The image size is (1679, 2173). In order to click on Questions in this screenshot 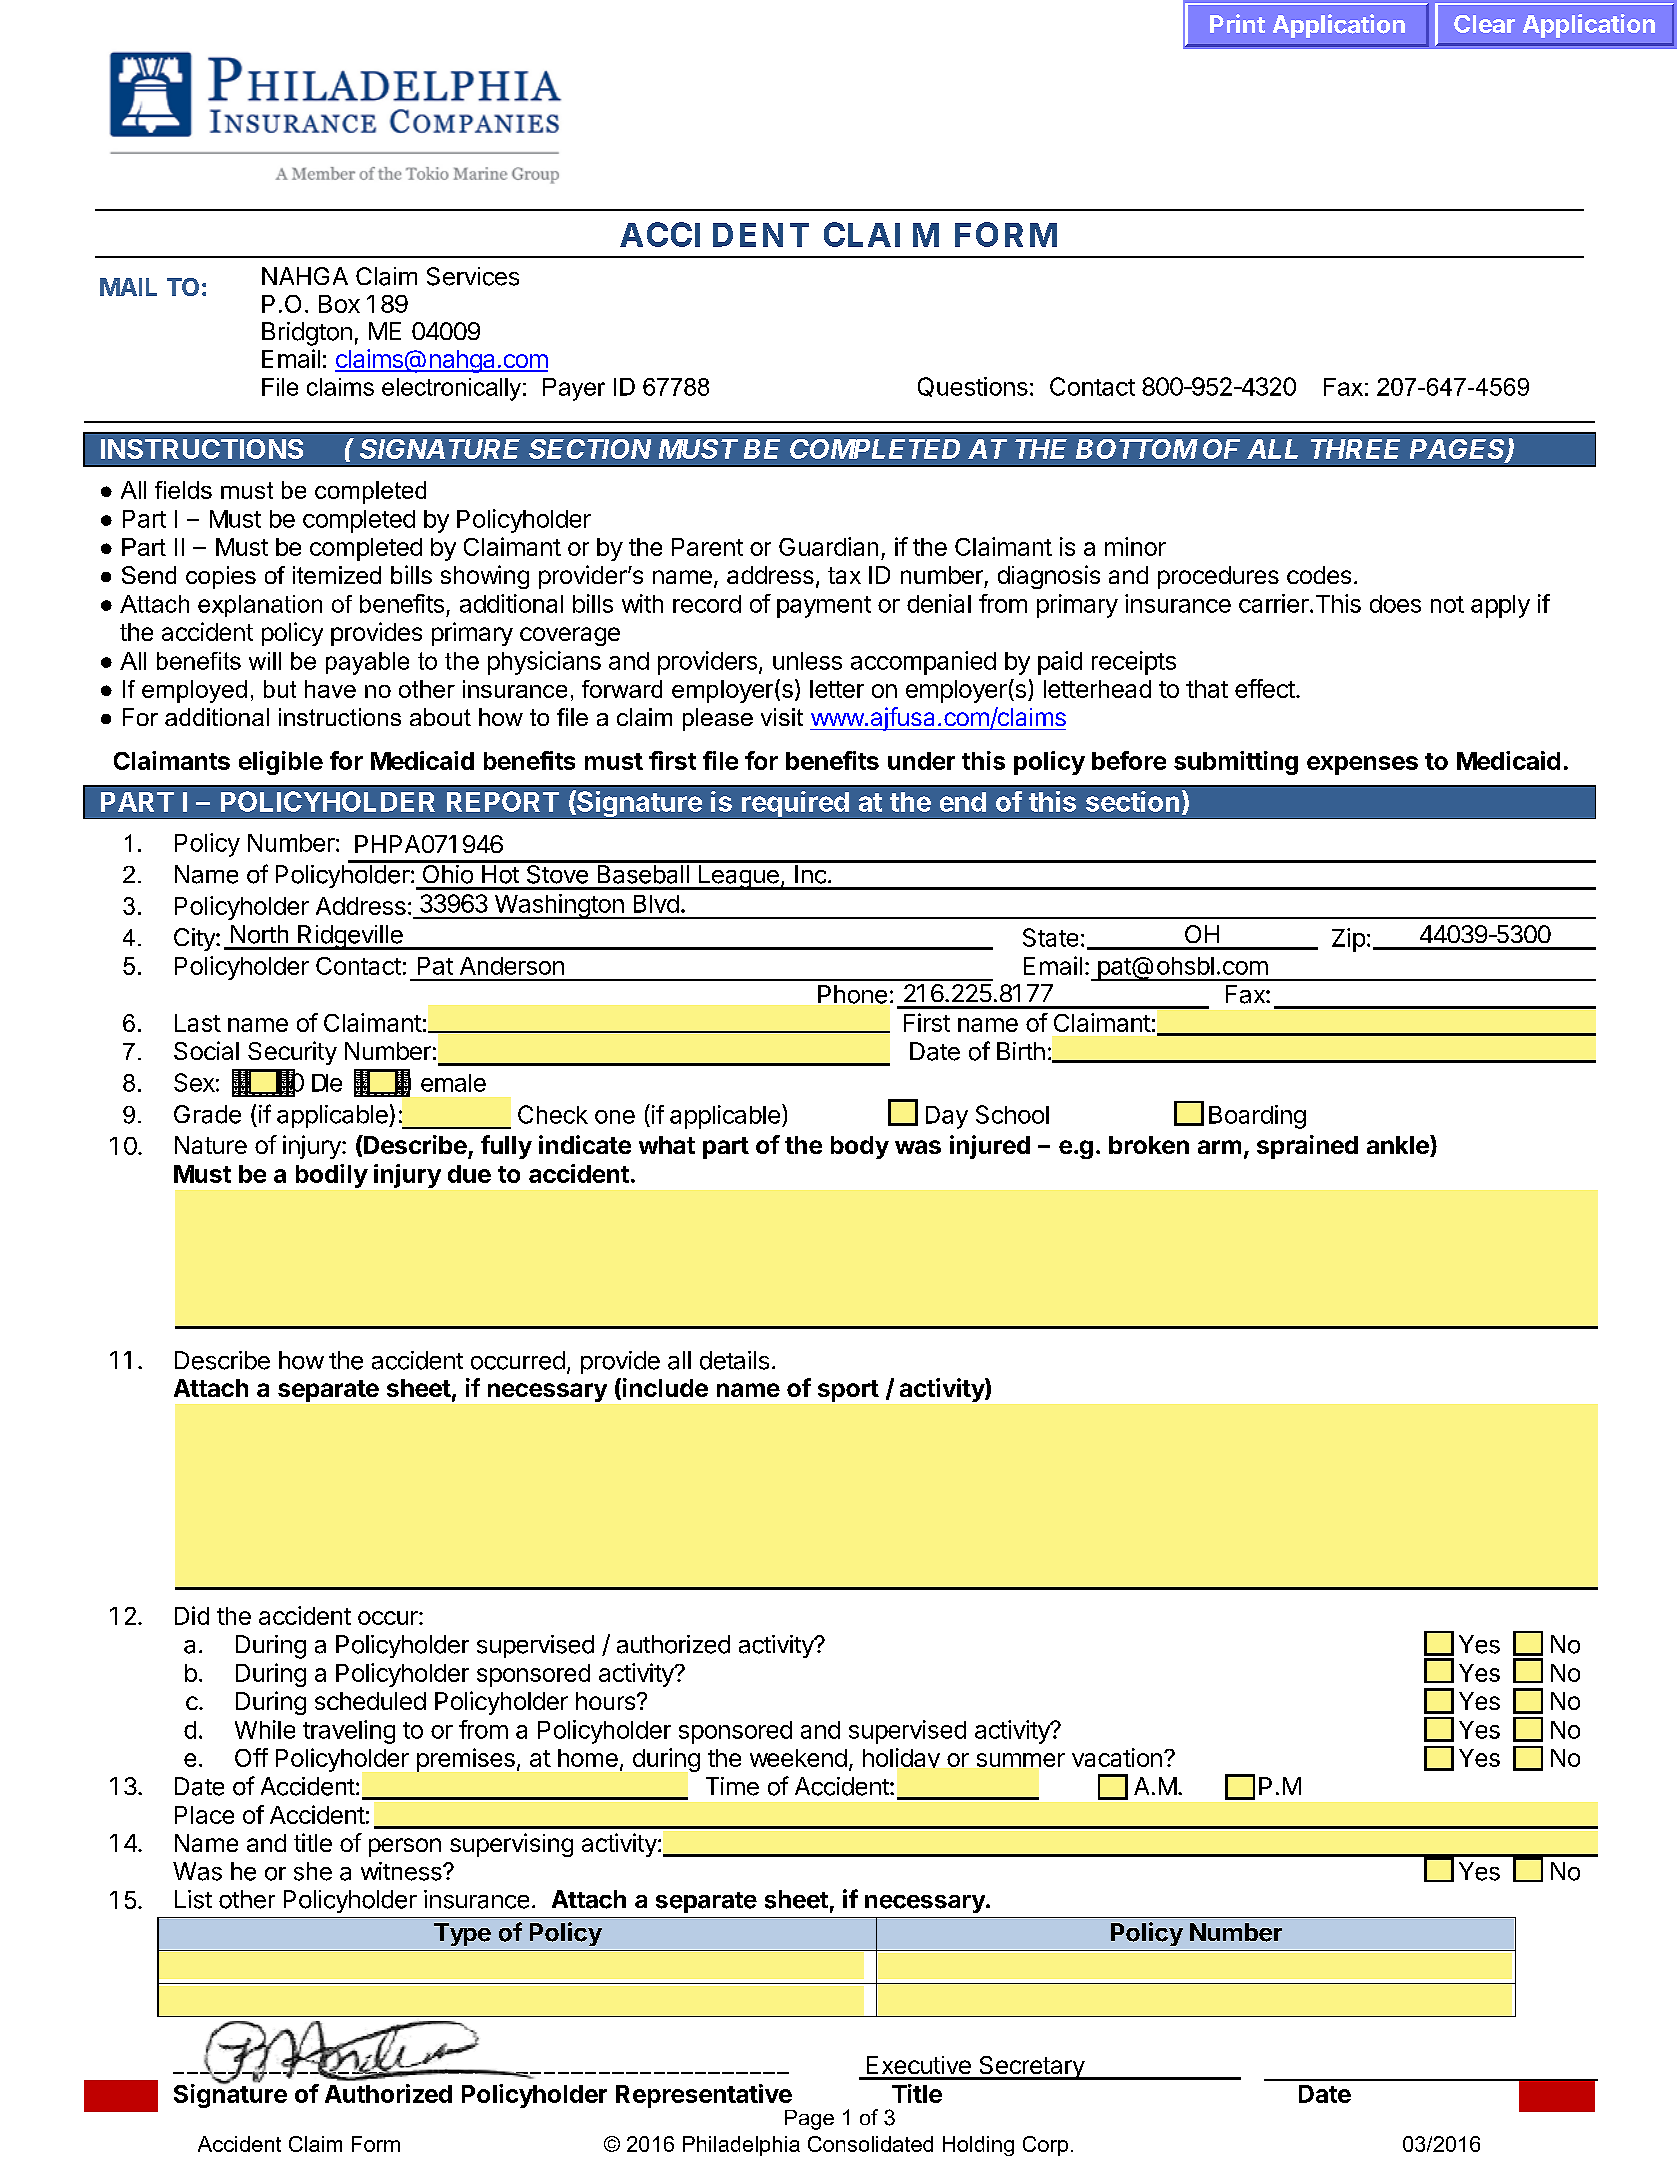, I will do `click(973, 387)`.
